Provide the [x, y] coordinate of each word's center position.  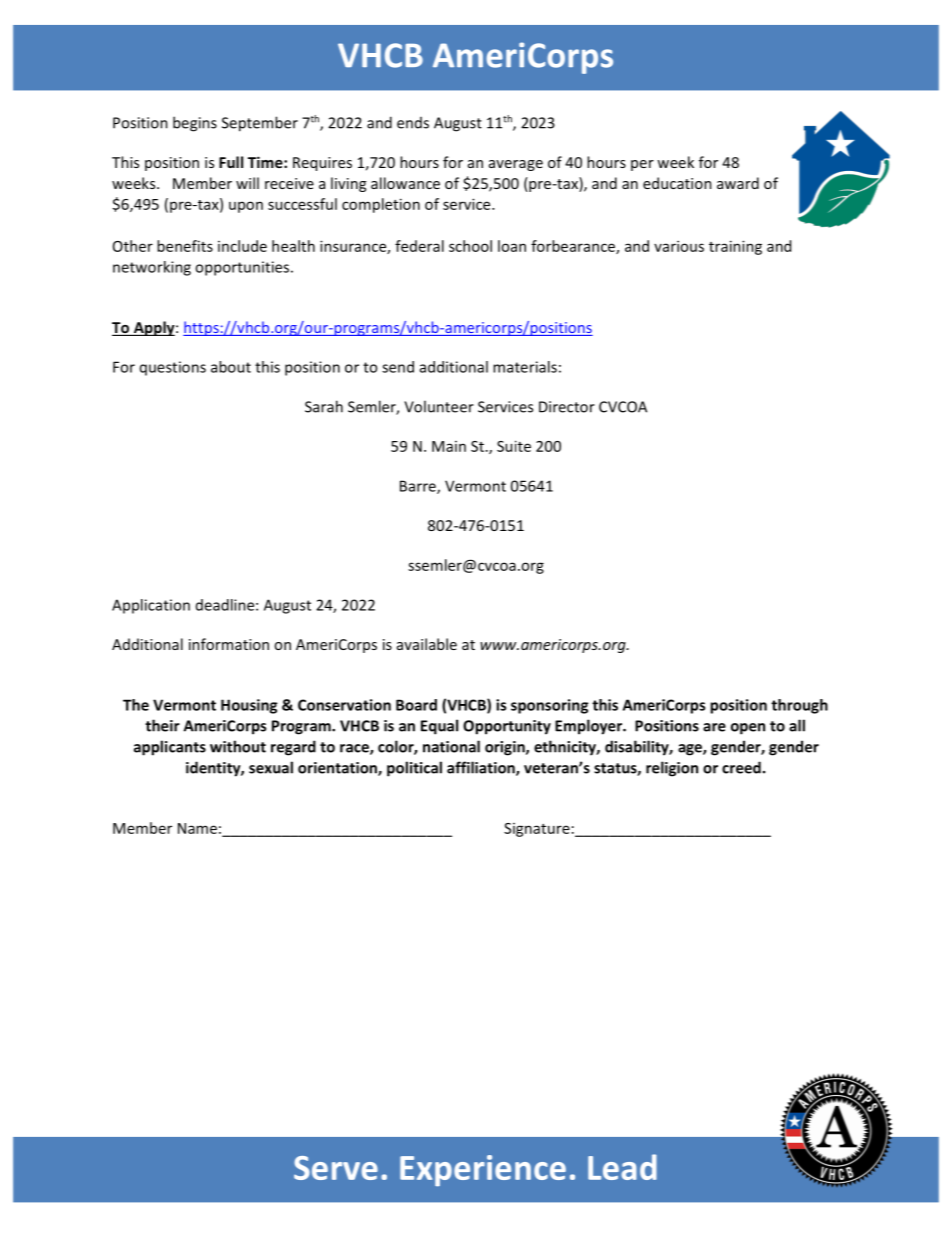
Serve [336, 1168]
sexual [271, 767]
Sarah [324, 406]
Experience [483, 1170]
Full [231, 162]
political [414, 769]
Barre [419, 487]
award [738, 183]
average [516, 165]
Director [567, 407]
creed [741, 767]
